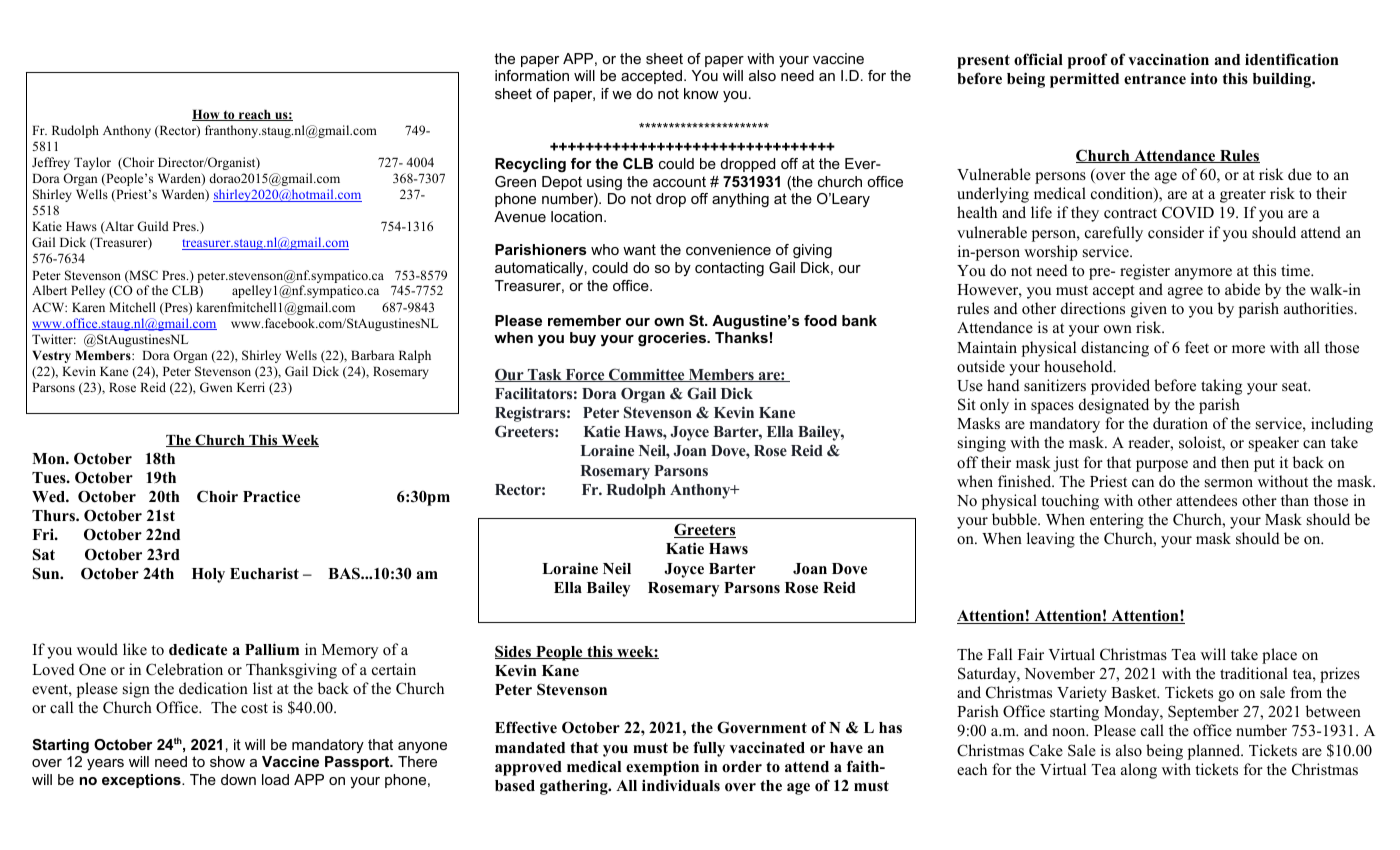 This screenshot has width=1400, height=850. I want to click on groceries, so click(673, 339).
